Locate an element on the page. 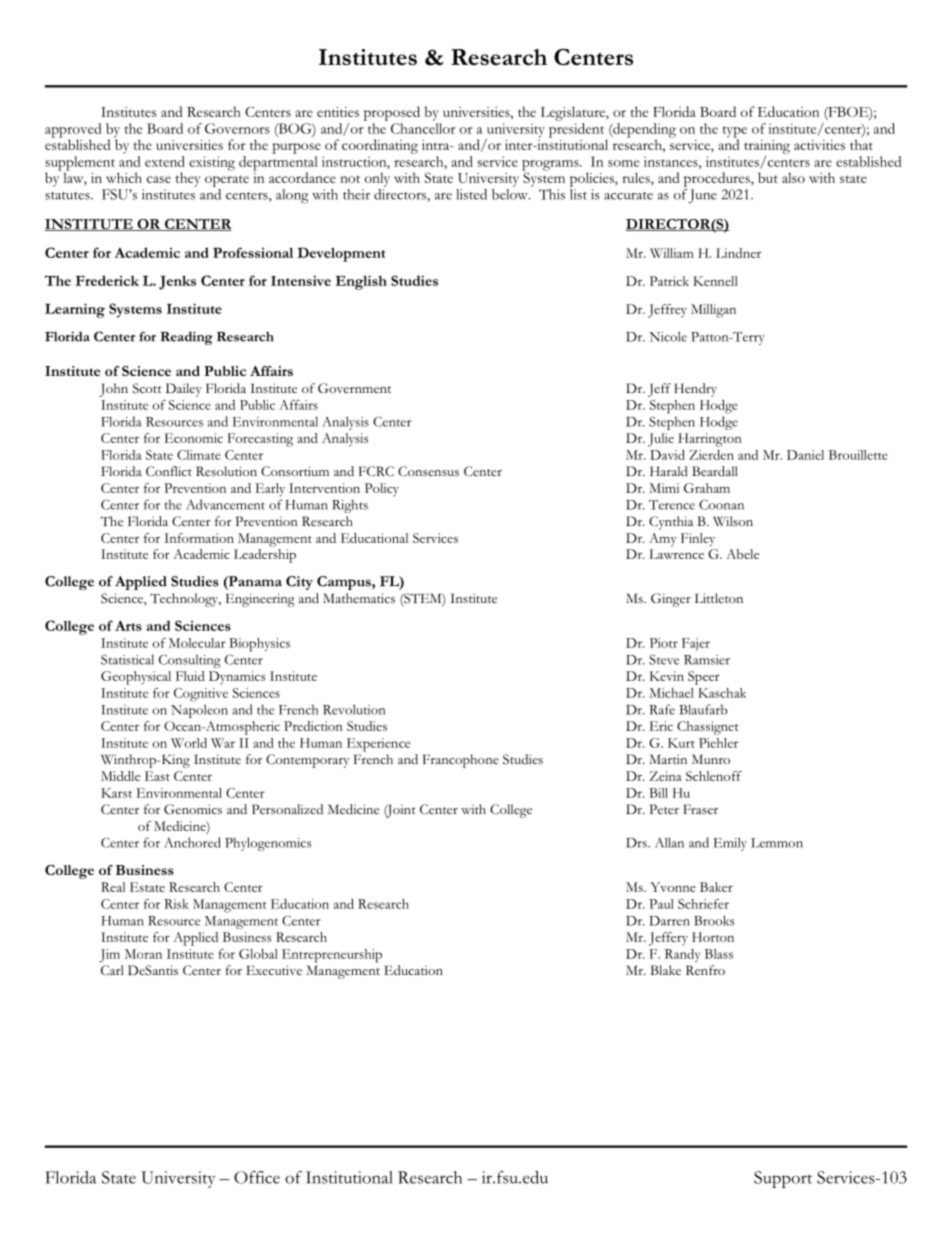 This document has height=1233, width=952. Chancellor is located at coordinates (423, 128).
